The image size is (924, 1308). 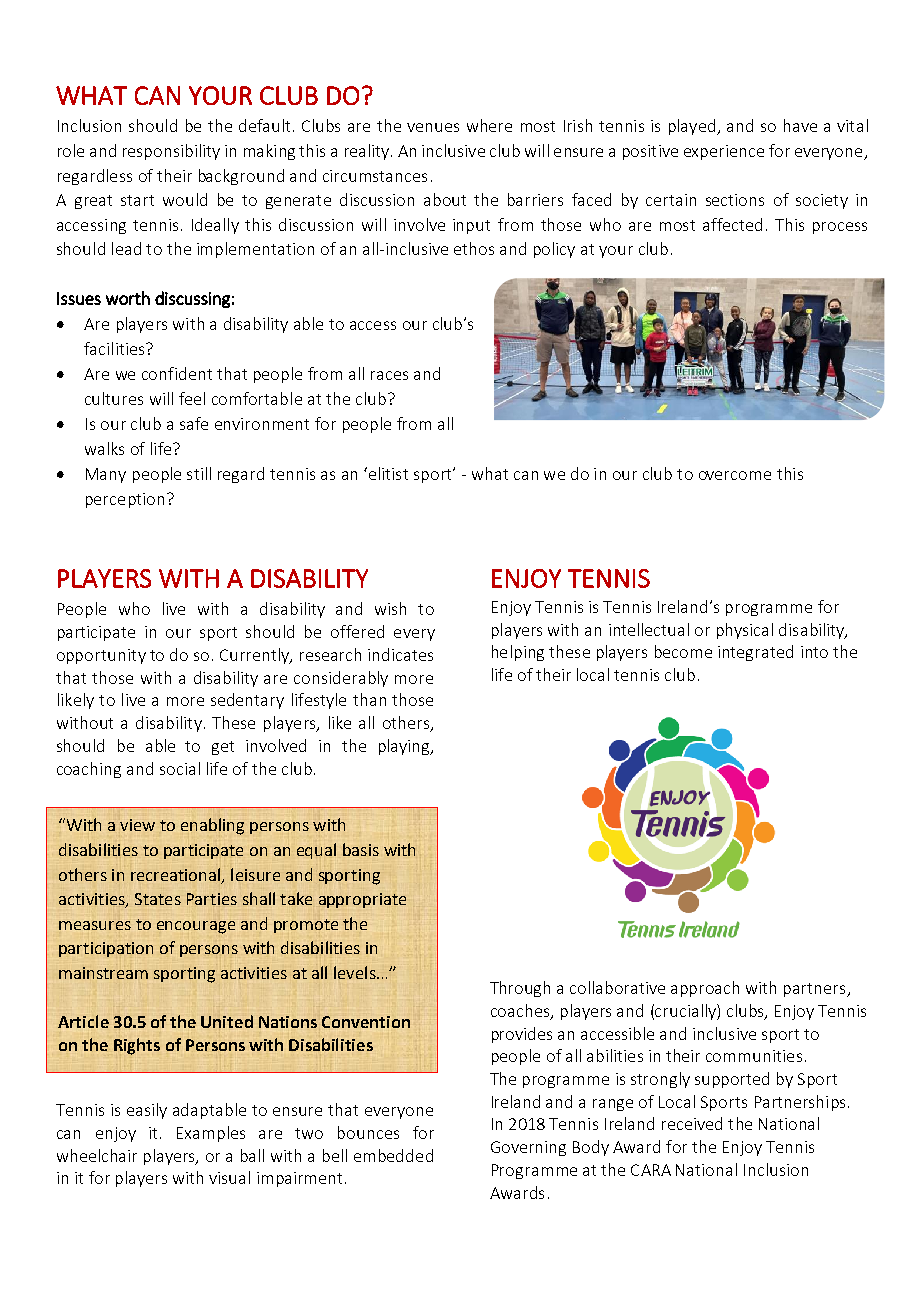 What do you see at coordinates (361, 849) in the screenshot?
I see `basis` at bounding box center [361, 849].
